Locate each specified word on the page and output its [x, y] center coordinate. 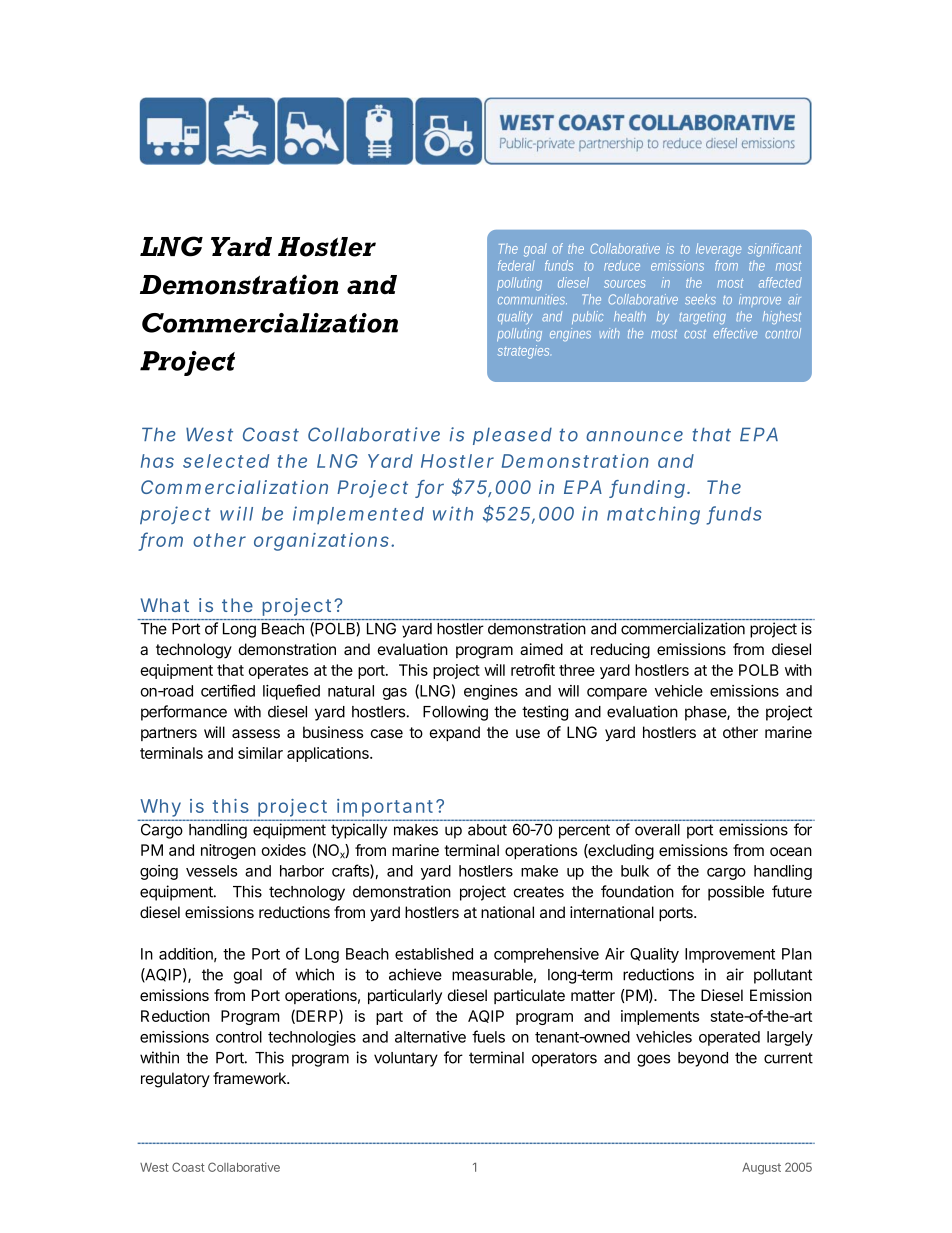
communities [532, 299]
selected [226, 461]
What [165, 605]
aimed [541, 649]
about [487, 830]
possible [736, 893]
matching [653, 515]
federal [516, 265]
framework [251, 1078]
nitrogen [228, 851]
